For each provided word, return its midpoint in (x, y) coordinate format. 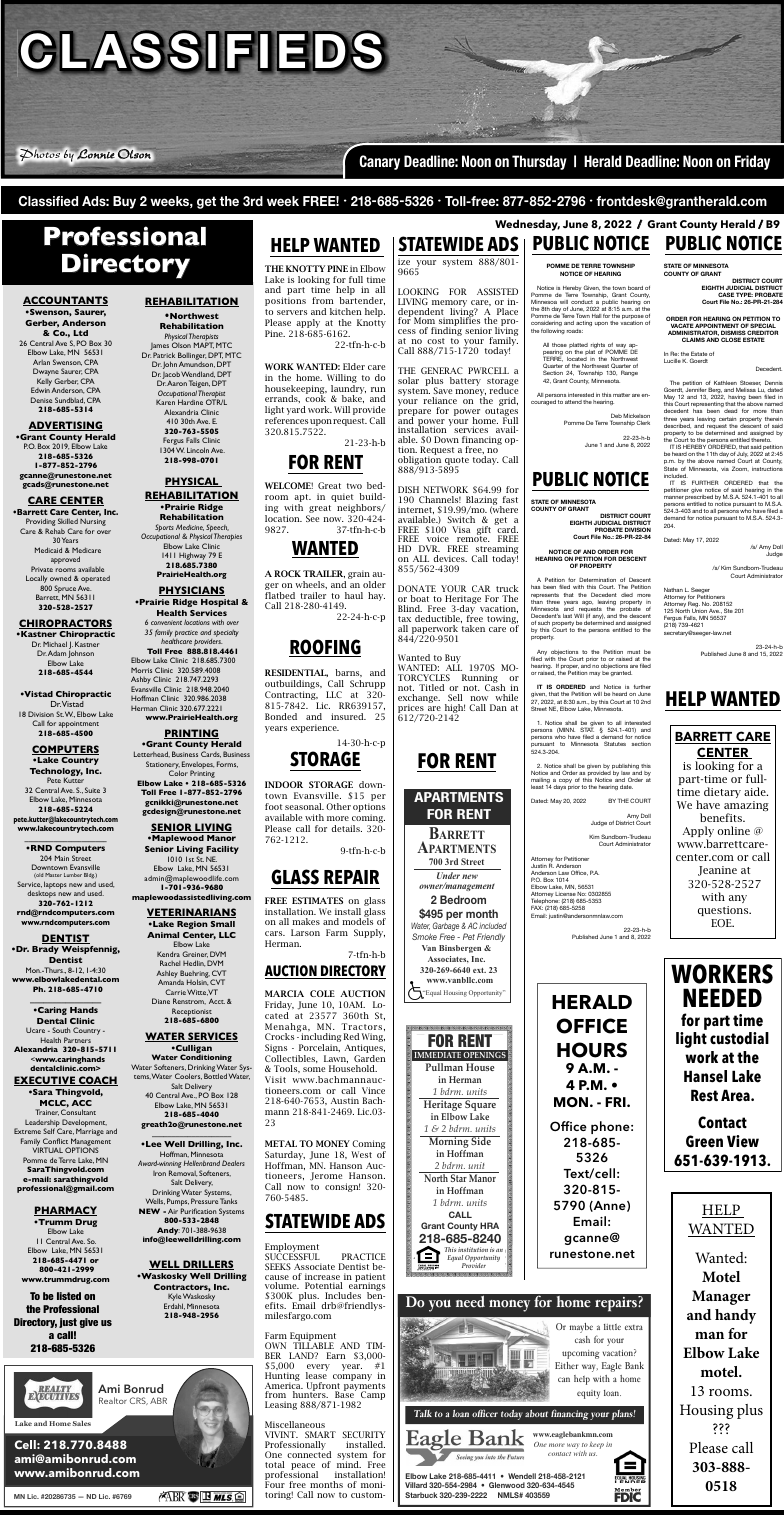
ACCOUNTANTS (65, 301)
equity (588, 1394)
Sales (81, 1423)
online (734, 830)
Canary (379, 162)
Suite (92, 790)
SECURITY (363, 1434)
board (635, 289)
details (346, 828)
